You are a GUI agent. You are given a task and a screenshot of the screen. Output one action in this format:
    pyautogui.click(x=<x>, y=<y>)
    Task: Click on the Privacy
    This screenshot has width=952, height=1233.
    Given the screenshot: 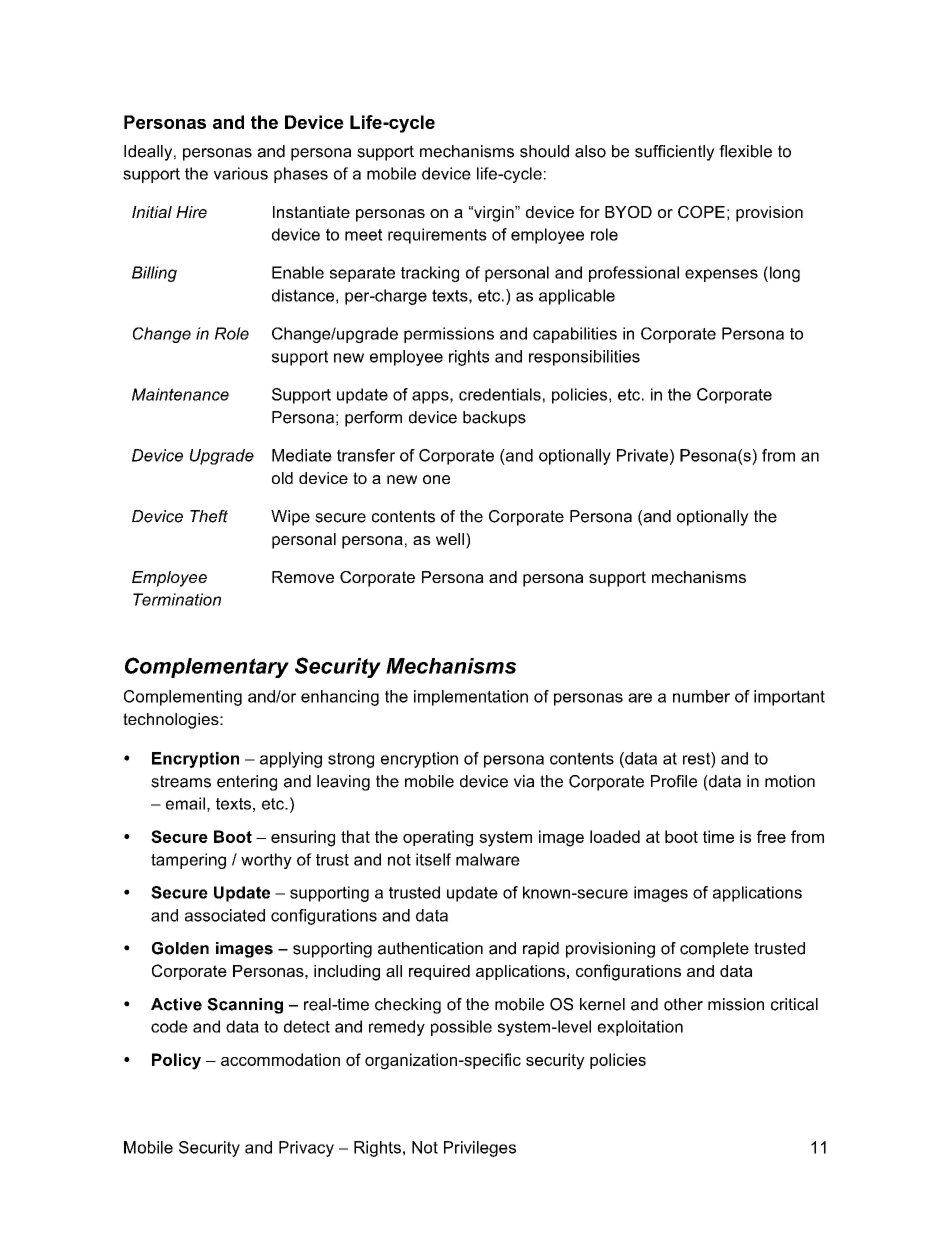 What is the action you would take?
    pyautogui.click(x=306, y=1149)
